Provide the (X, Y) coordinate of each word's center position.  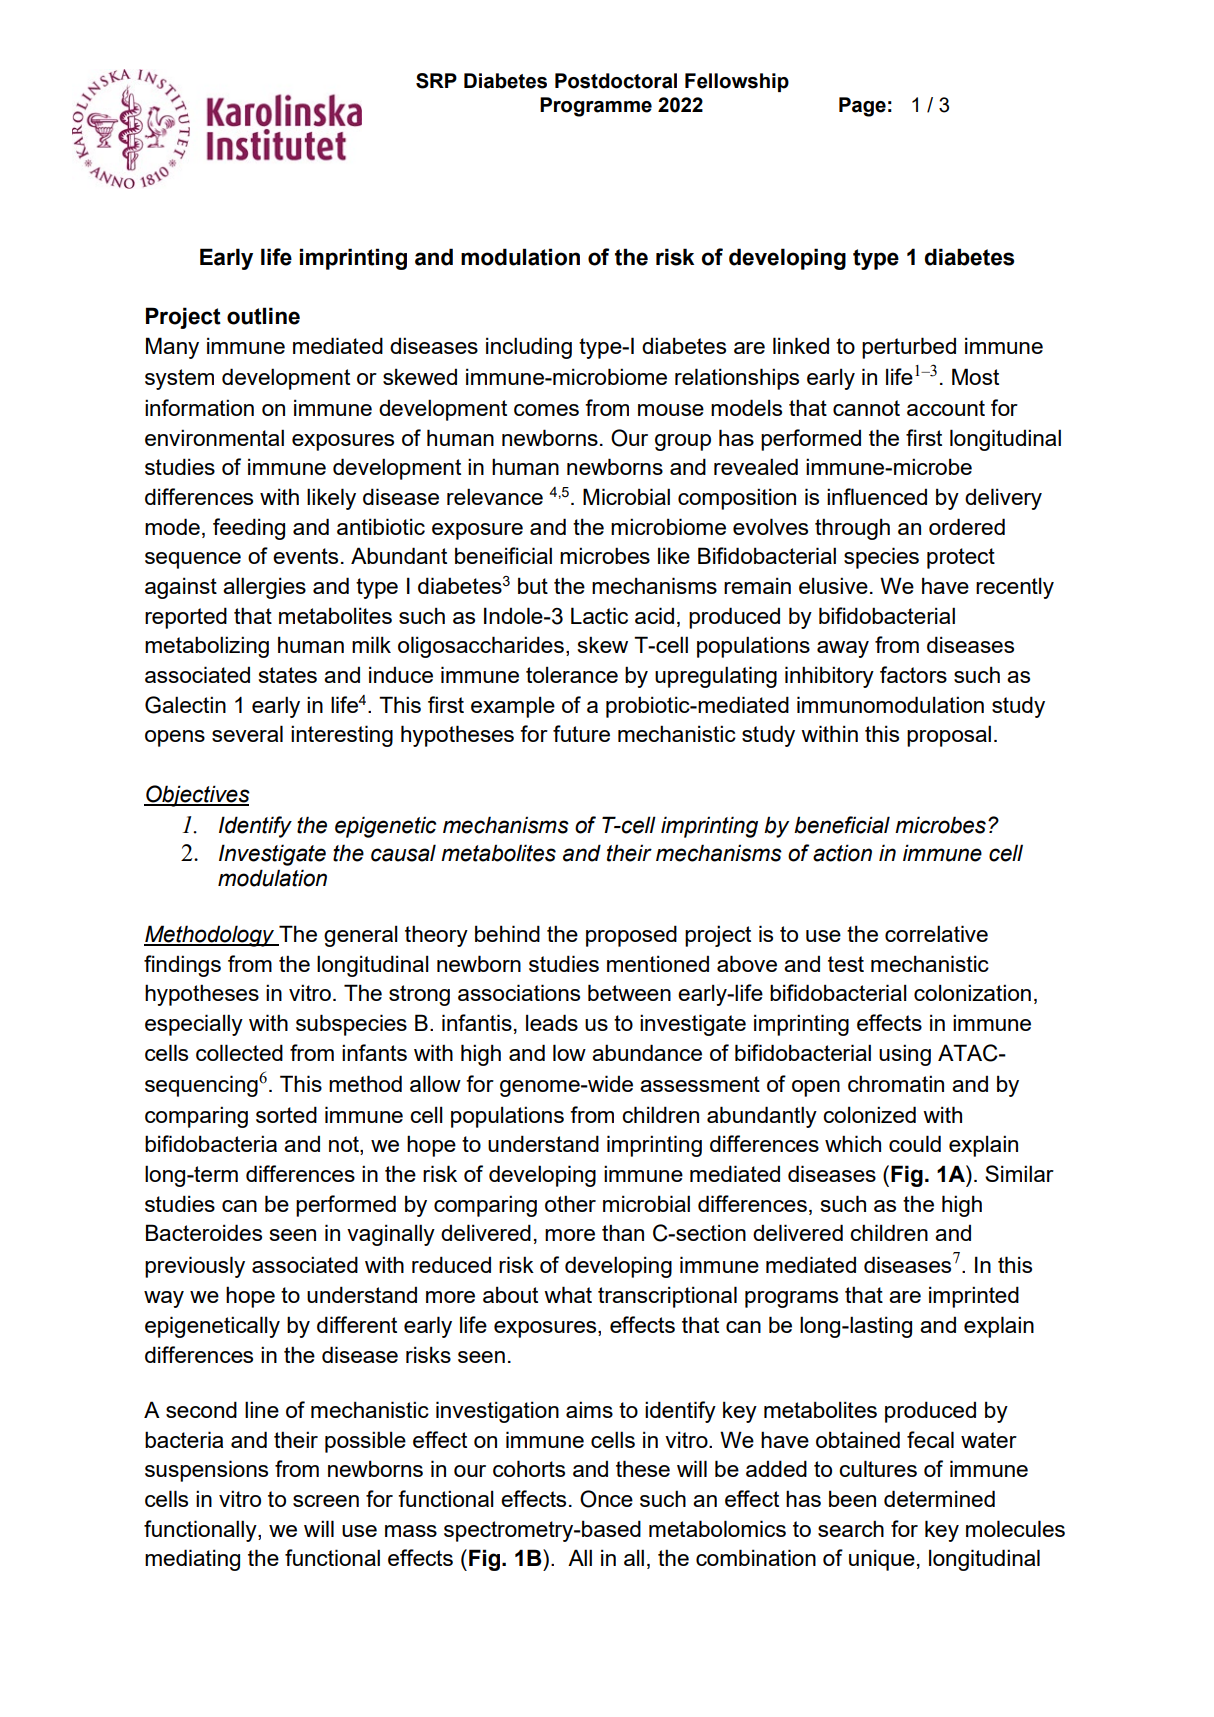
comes (546, 410)
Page (862, 107)
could (915, 1143)
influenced (877, 496)
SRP (436, 81)
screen (326, 1501)
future (581, 733)
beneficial (842, 825)
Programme (596, 107)
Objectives (197, 796)
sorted (286, 1114)
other (570, 1203)
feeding (249, 529)
